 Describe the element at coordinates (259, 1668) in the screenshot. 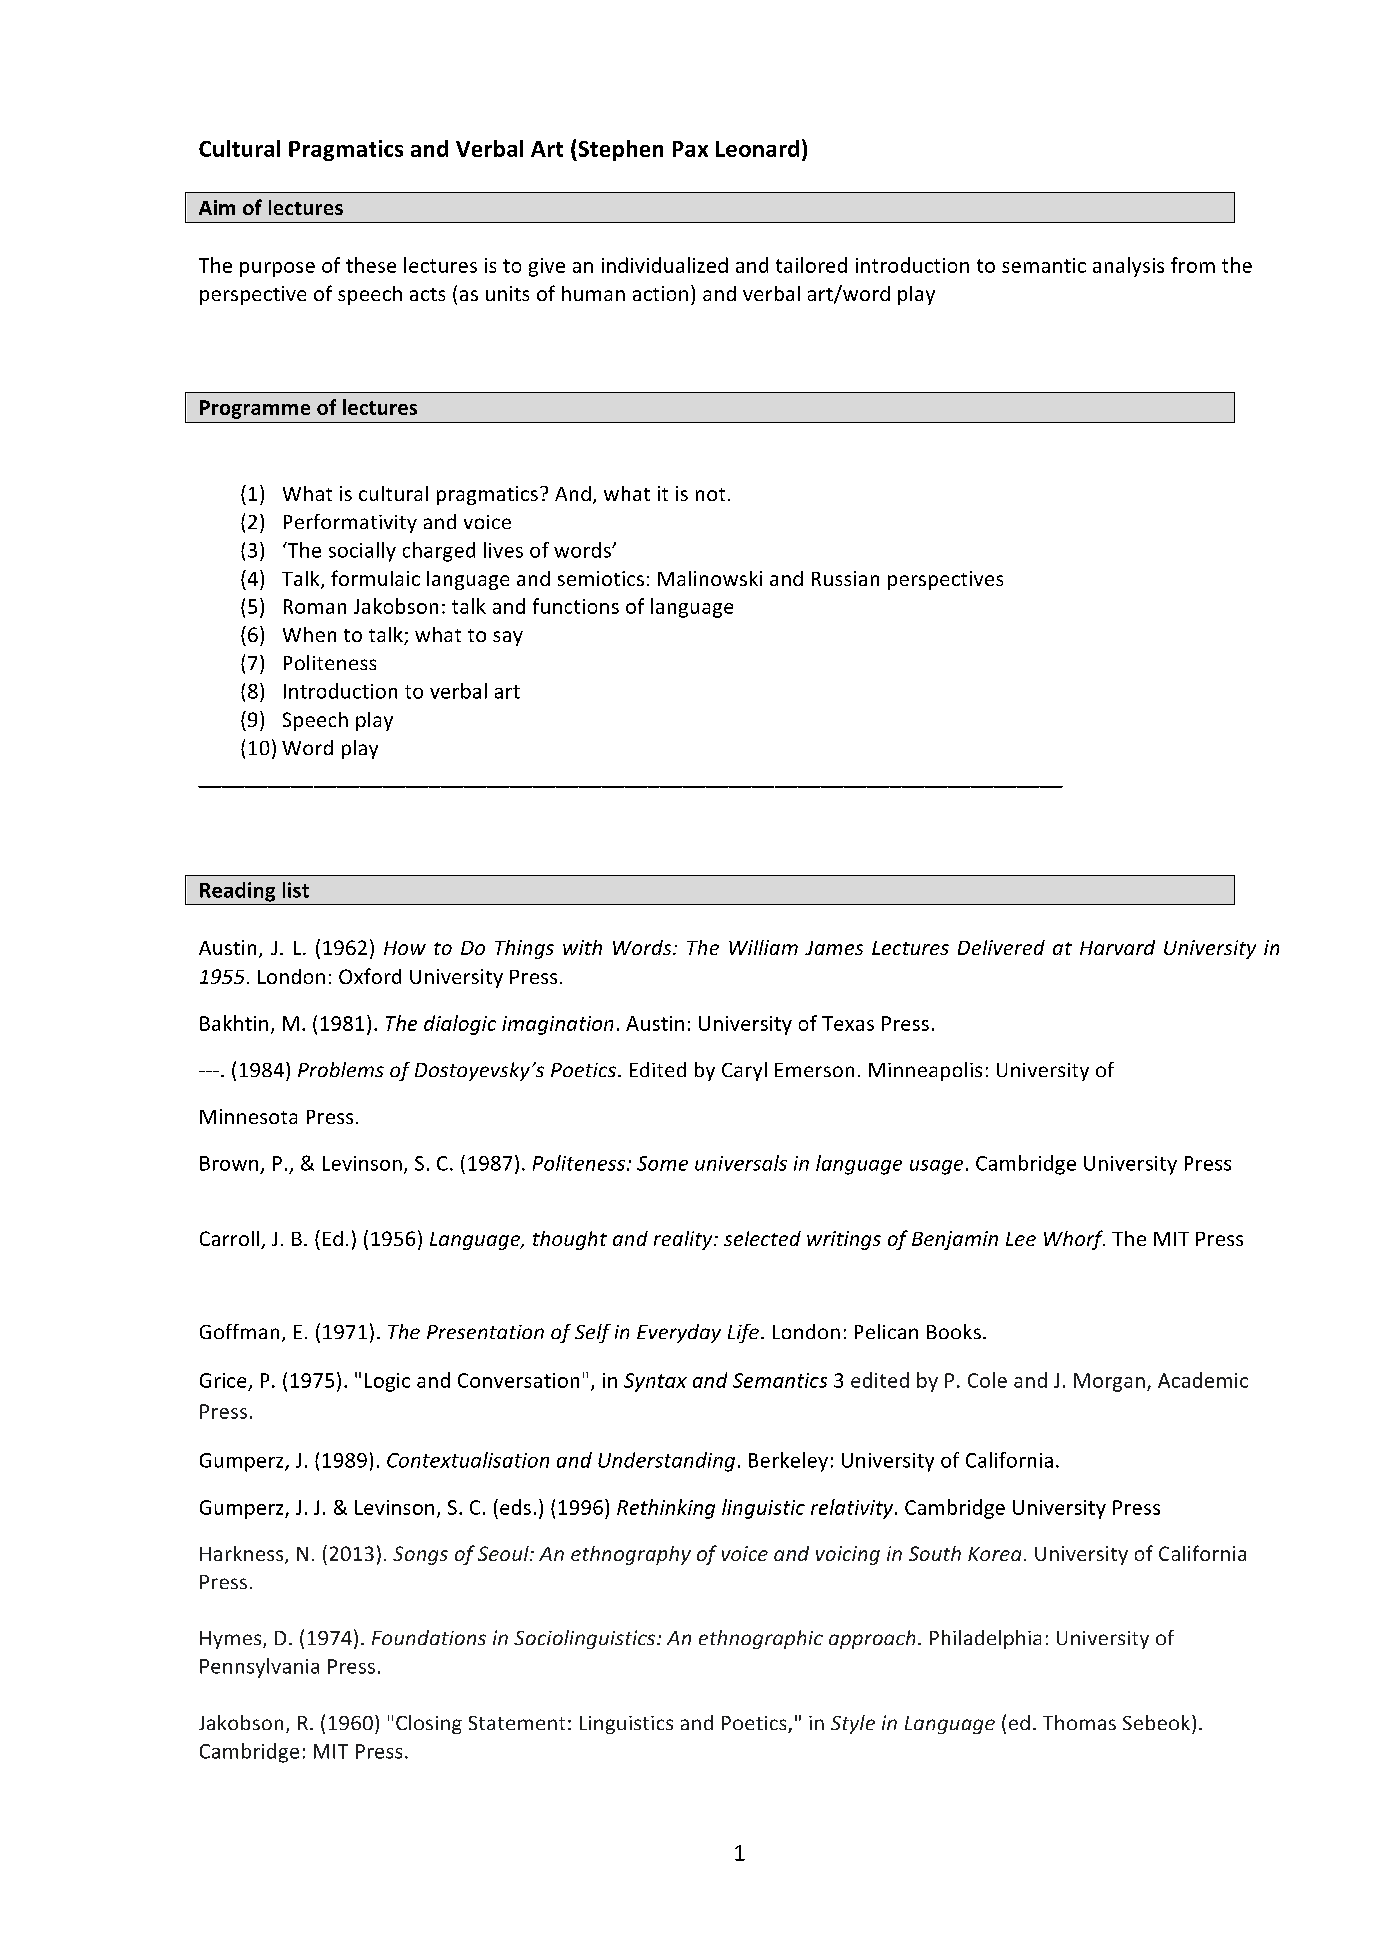

I see `Pennsylvania` at that location.
